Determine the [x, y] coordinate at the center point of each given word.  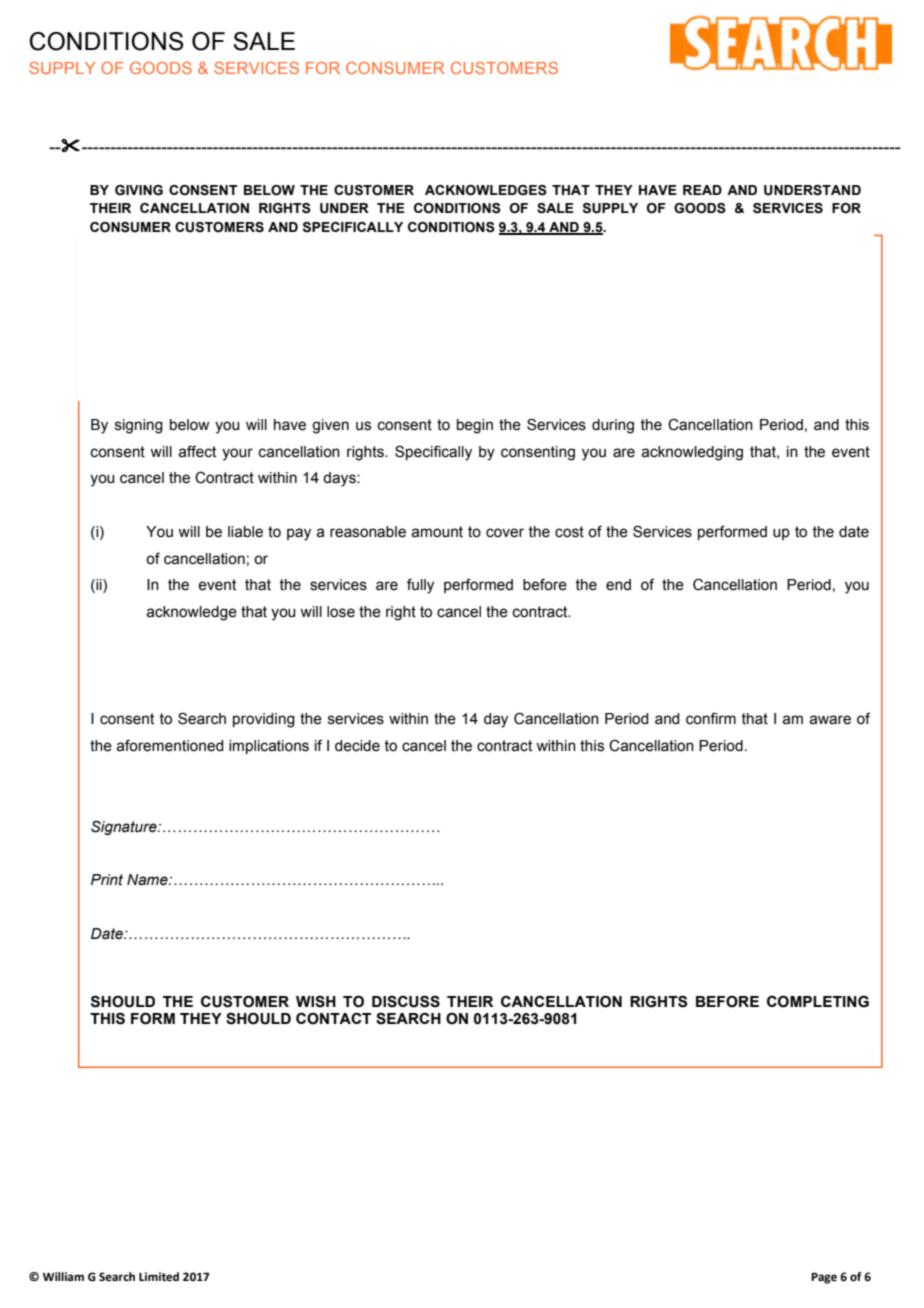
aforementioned [169, 745]
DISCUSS [406, 1001]
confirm [711, 718]
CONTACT [333, 1018]
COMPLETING [818, 1001]
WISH [316, 1001]
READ [702, 190]
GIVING [139, 190]
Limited [159, 1277]
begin [475, 426]
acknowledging [692, 453]
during [613, 426]
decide [357, 746]
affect [197, 451]
